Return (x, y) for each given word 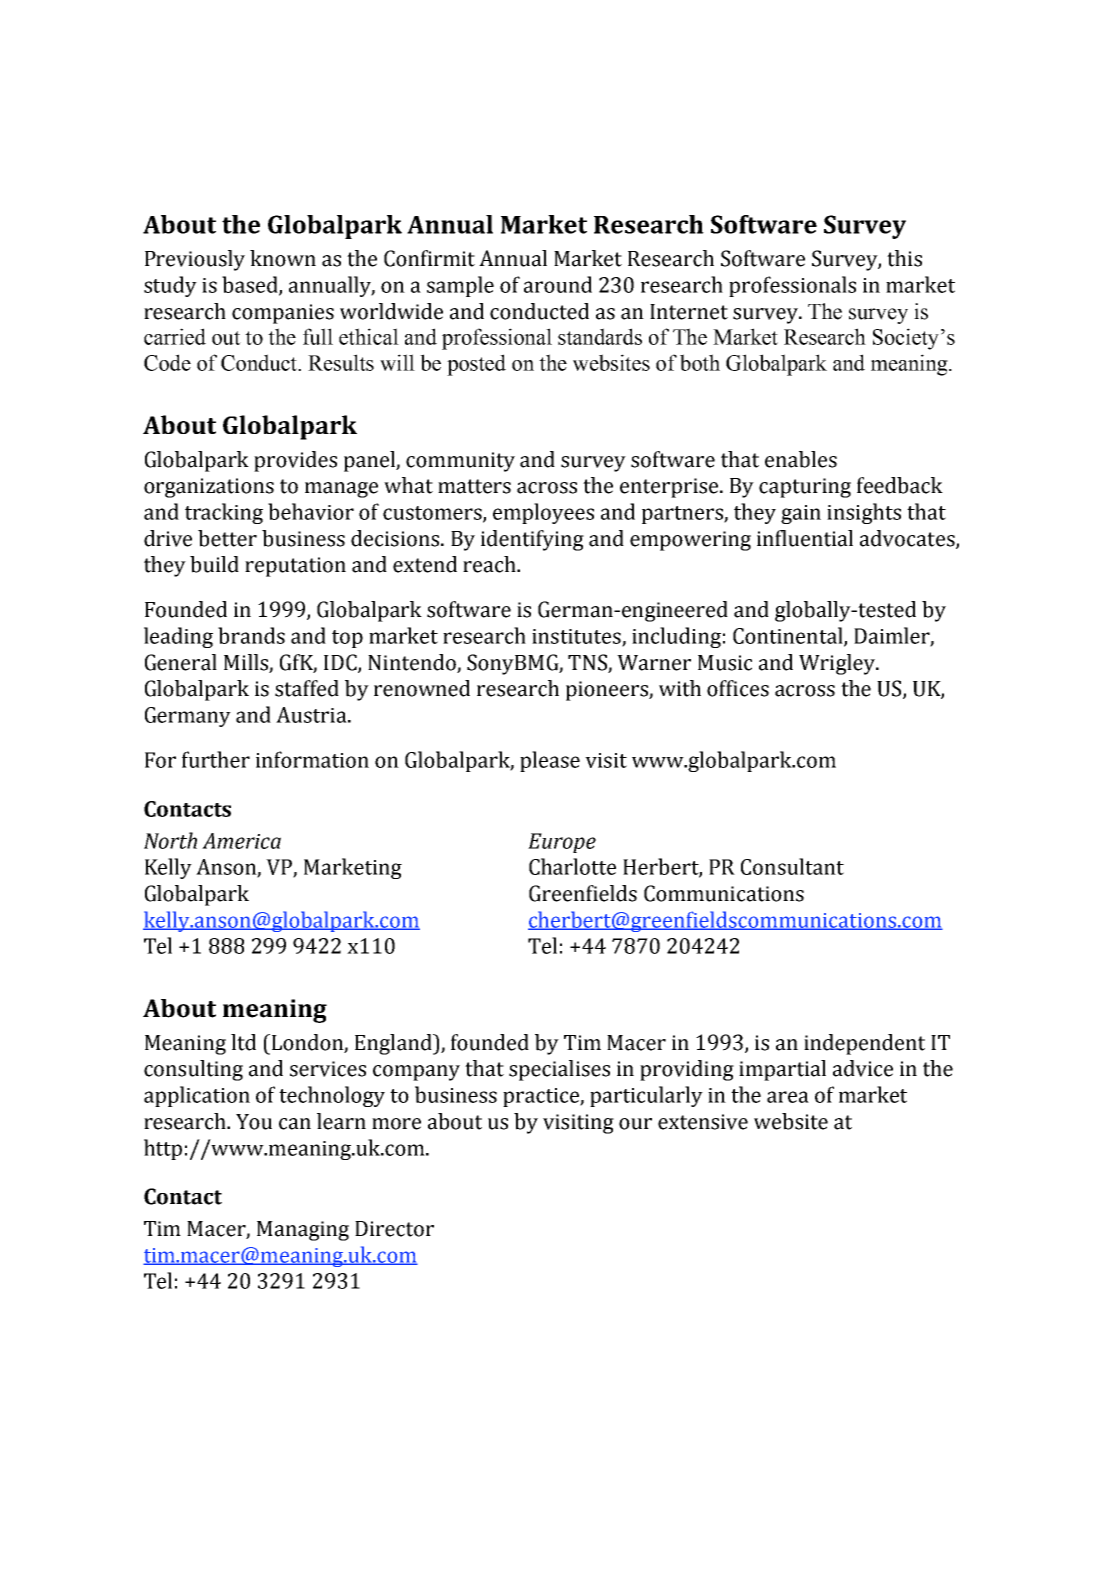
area (788, 1097)
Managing (303, 1231)
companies (283, 314)
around (558, 284)
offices (738, 688)
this (904, 258)
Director (394, 1229)
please (550, 761)
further (216, 759)
